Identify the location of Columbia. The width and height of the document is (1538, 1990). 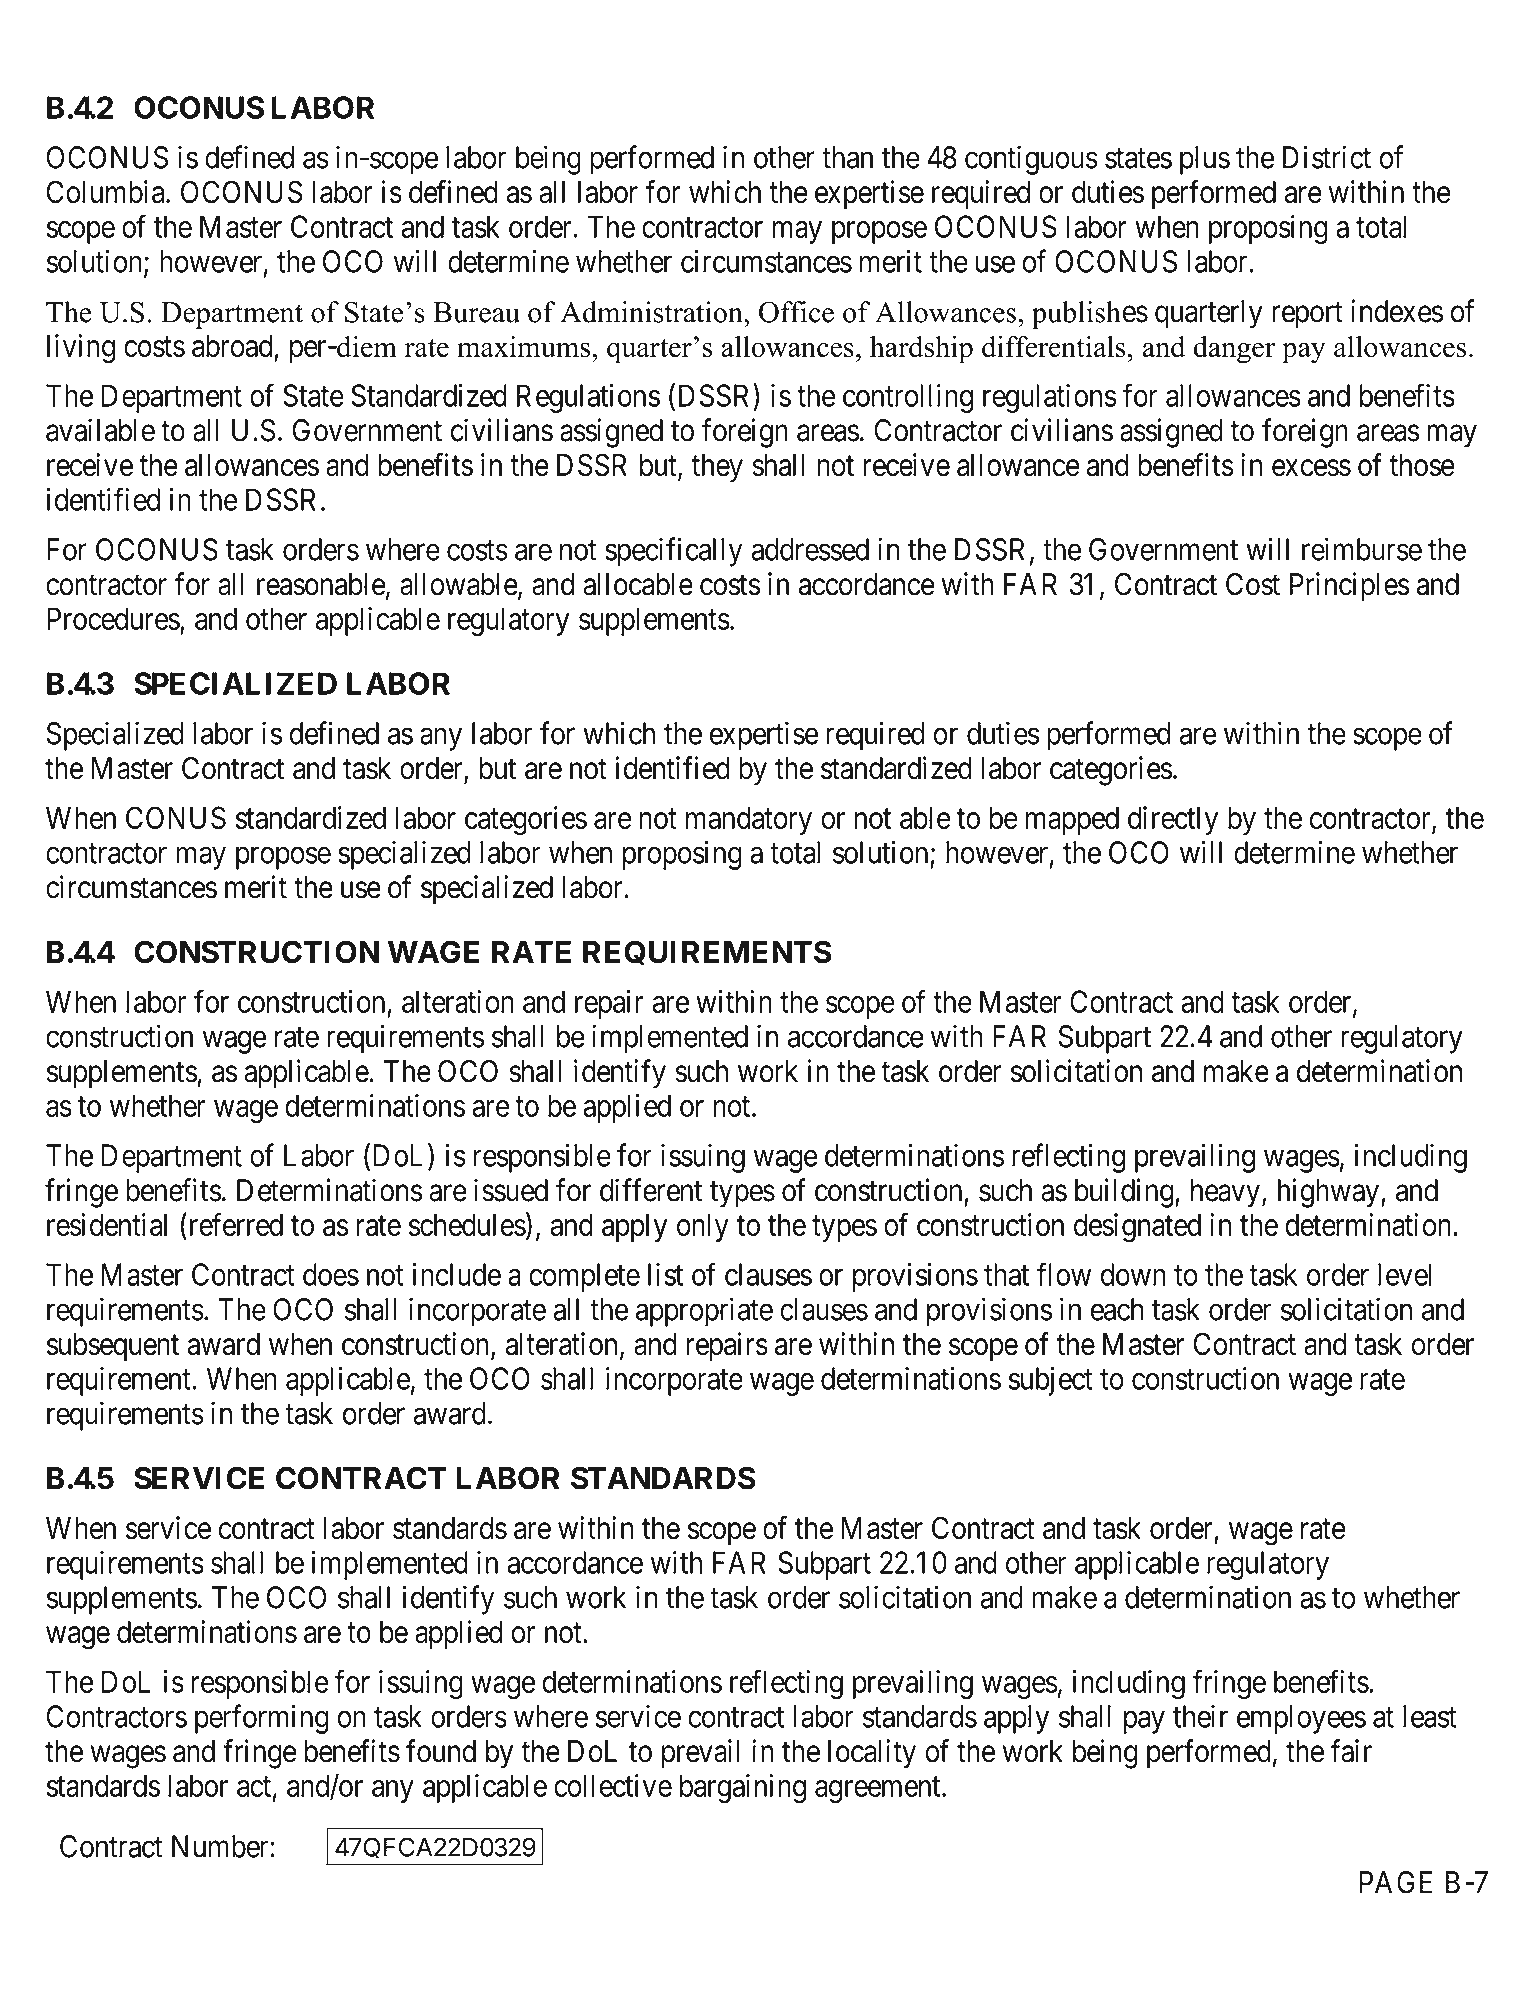
(107, 192).
